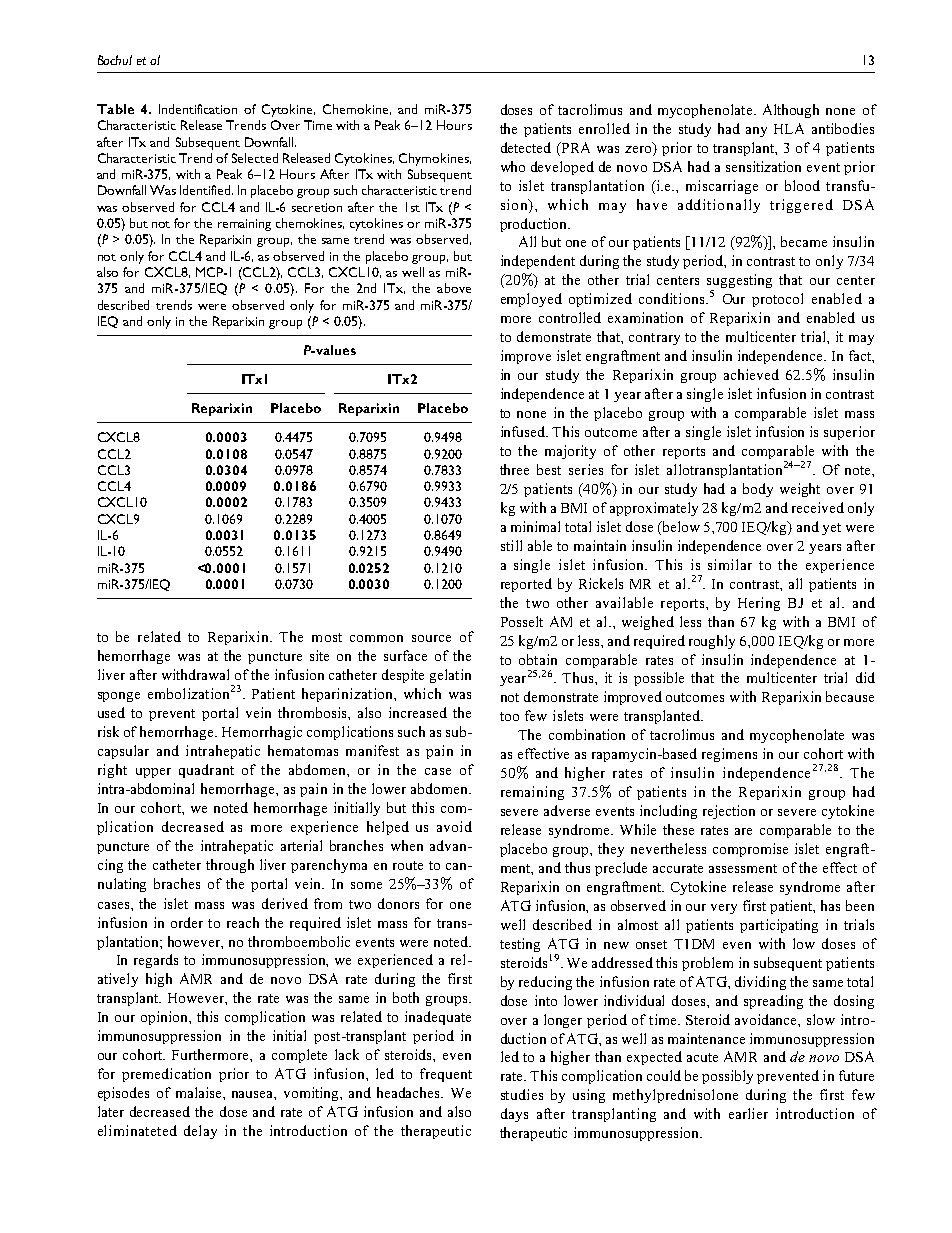 This screenshot has height=1233, width=952. Describe the element at coordinates (255, 158) in the screenshot. I see `Selected` at that location.
